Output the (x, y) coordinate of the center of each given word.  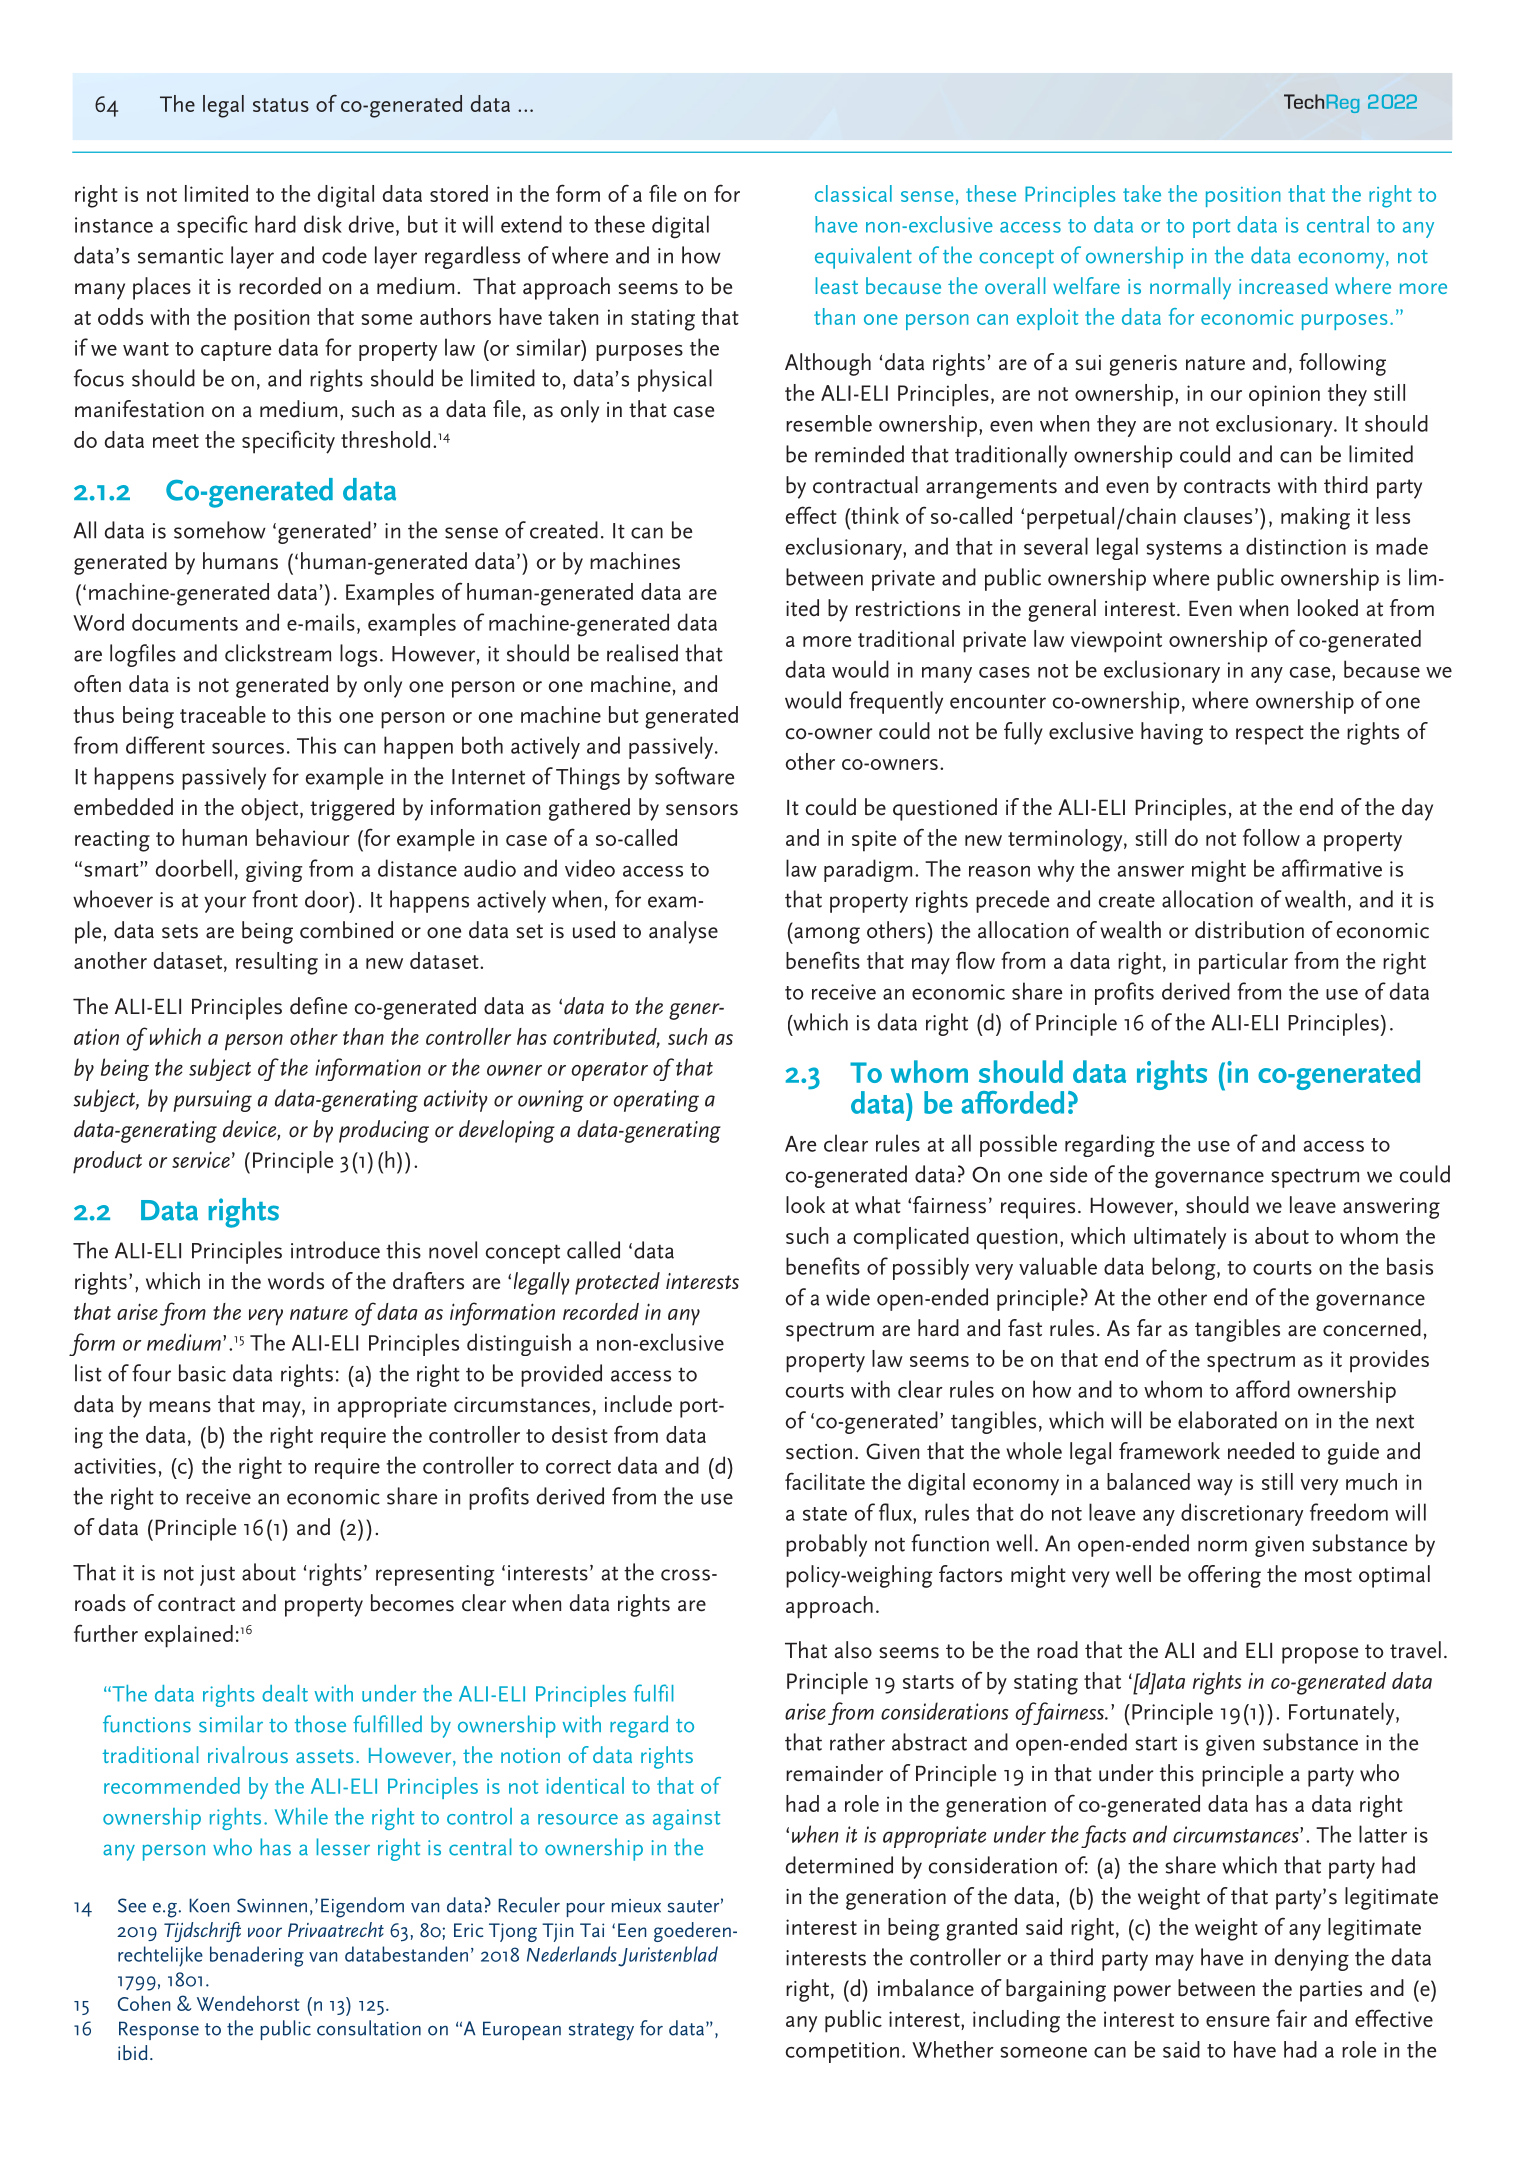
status (281, 105)
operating (656, 1101)
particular (1243, 963)
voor (265, 1932)
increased (1283, 285)
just (217, 1575)
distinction (1296, 546)
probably (826, 1545)
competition (842, 2052)
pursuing (212, 1101)
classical (853, 193)
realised (642, 653)
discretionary (1242, 1514)
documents (185, 622)
